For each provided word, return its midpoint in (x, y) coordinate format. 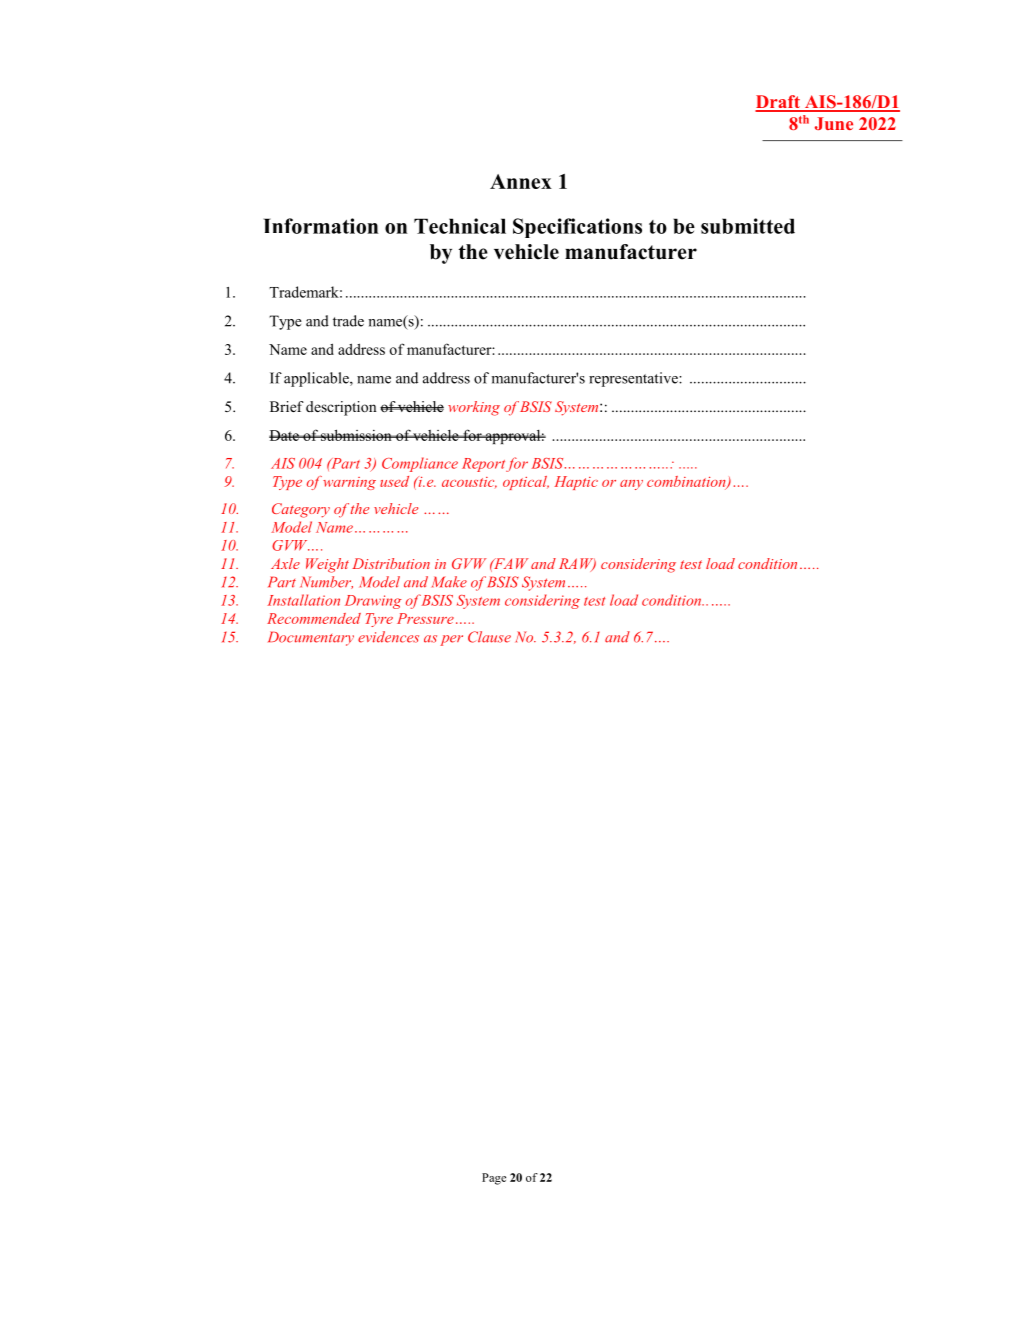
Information (321, 226)
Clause (489, 637)
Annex (521, 181)
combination (687, 482)
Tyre (379, 620)
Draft (778, 103)
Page (494, 1179)
